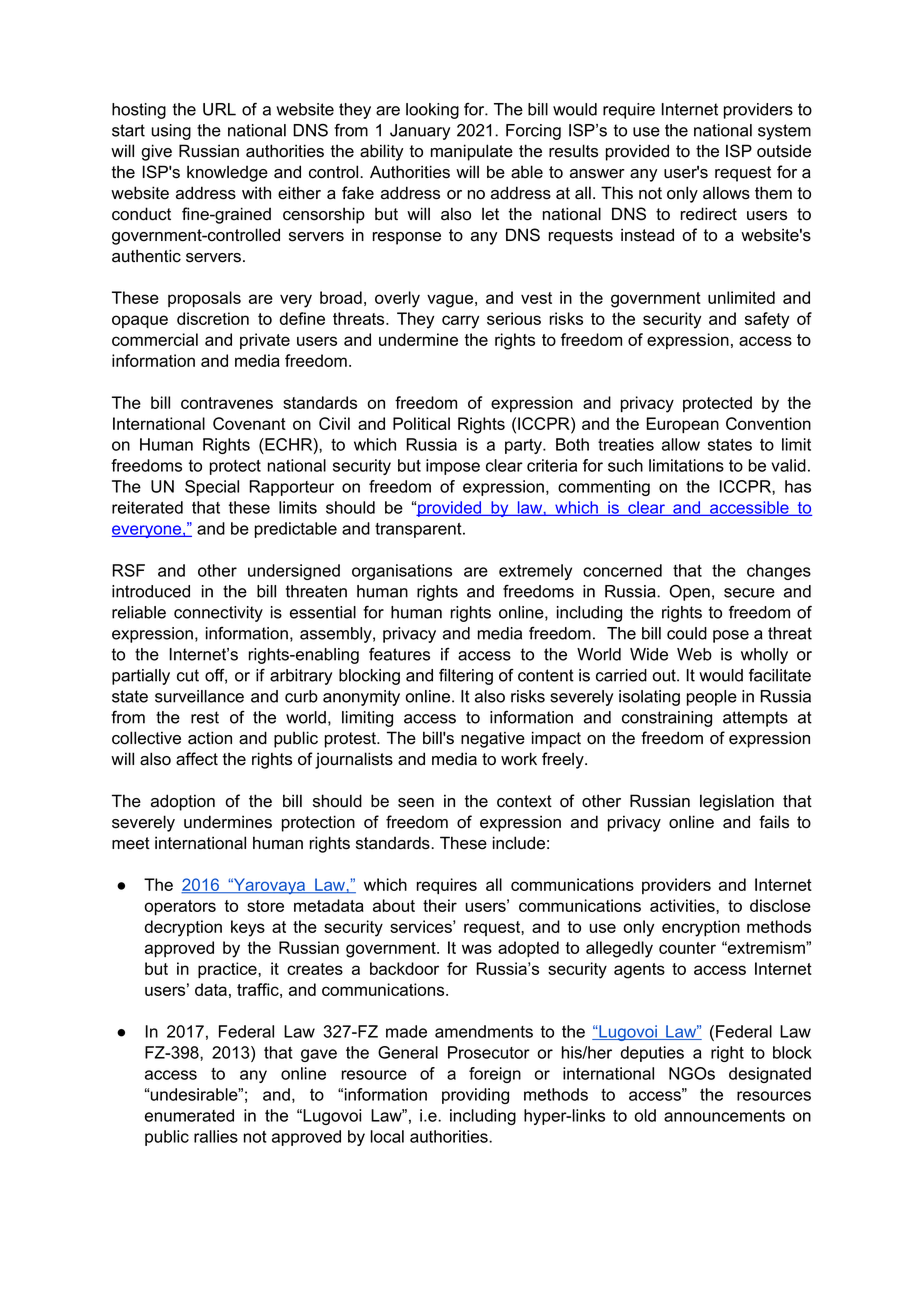 The image size is (924, 1308). I want to click on could, so click(687, 633).
